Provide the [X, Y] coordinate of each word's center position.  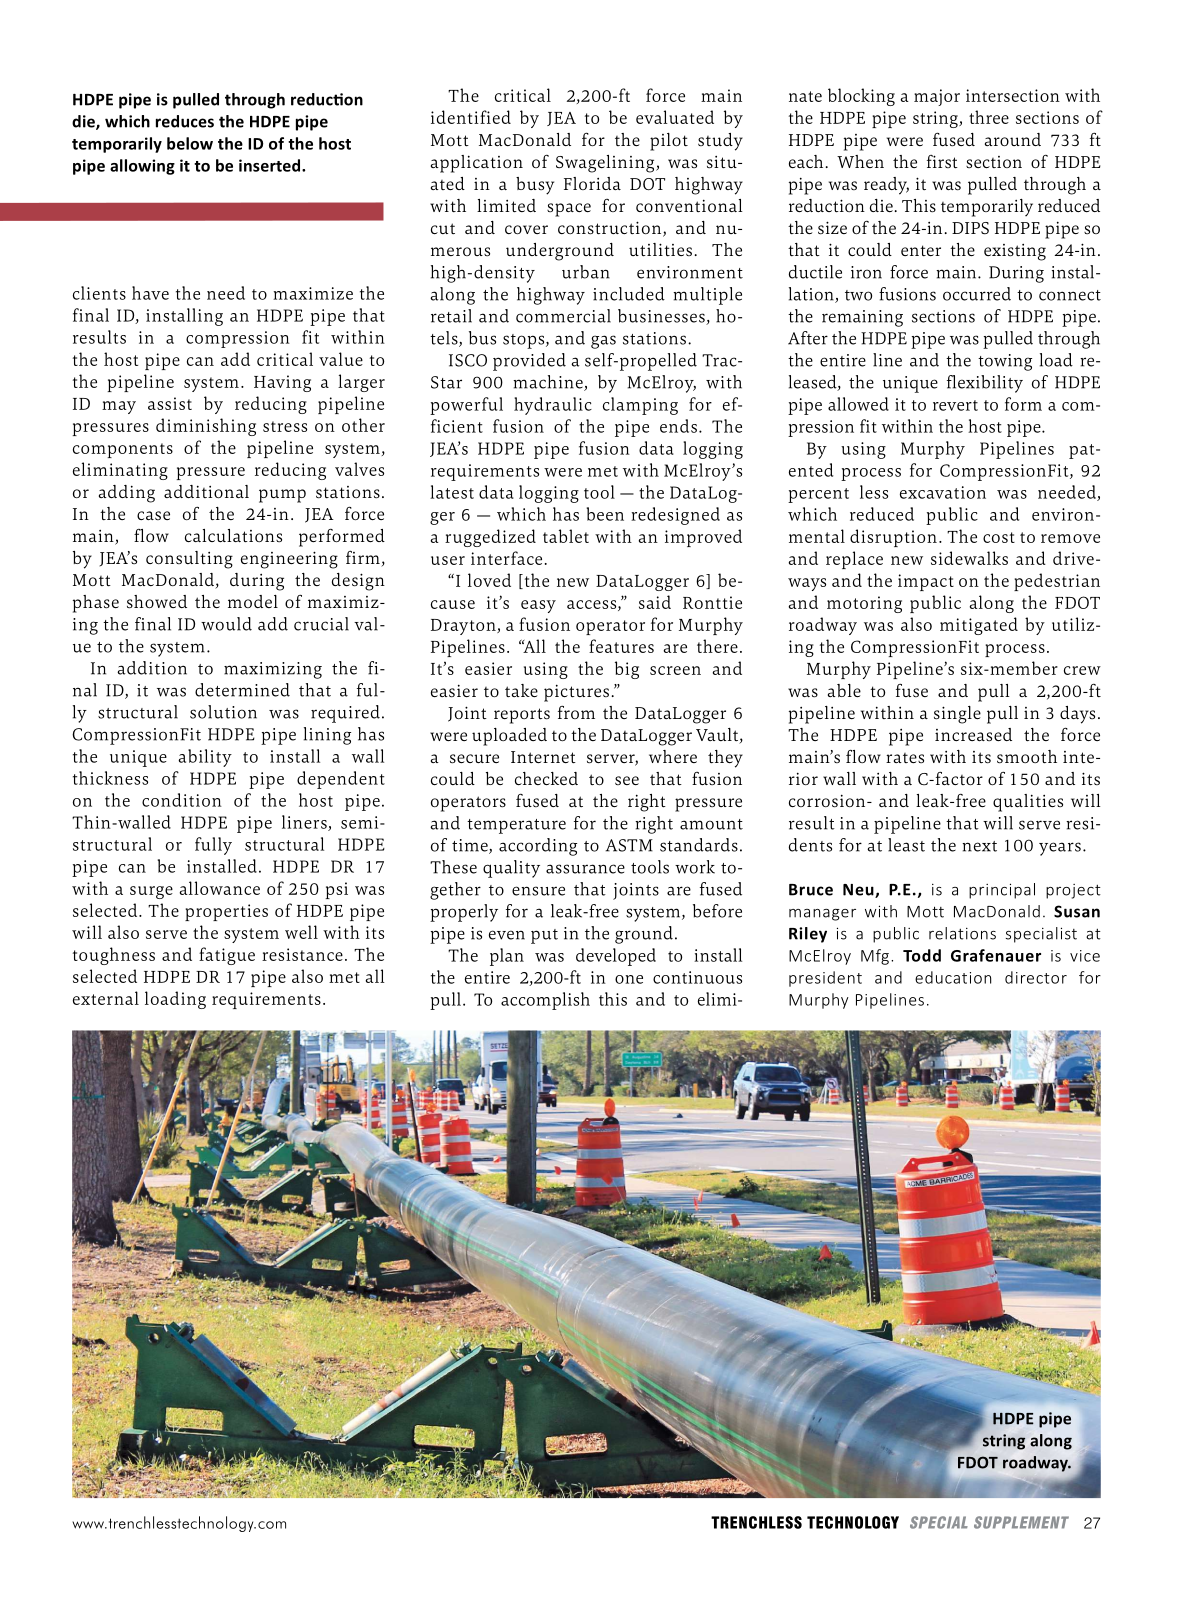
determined [242, 690]
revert [955, 405]
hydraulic [553, 406]
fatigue [227, 956]
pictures [576, 693]
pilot [669, 142]
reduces [185, 121]
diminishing [206, 427]
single [957, 715]
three [989, 117]
